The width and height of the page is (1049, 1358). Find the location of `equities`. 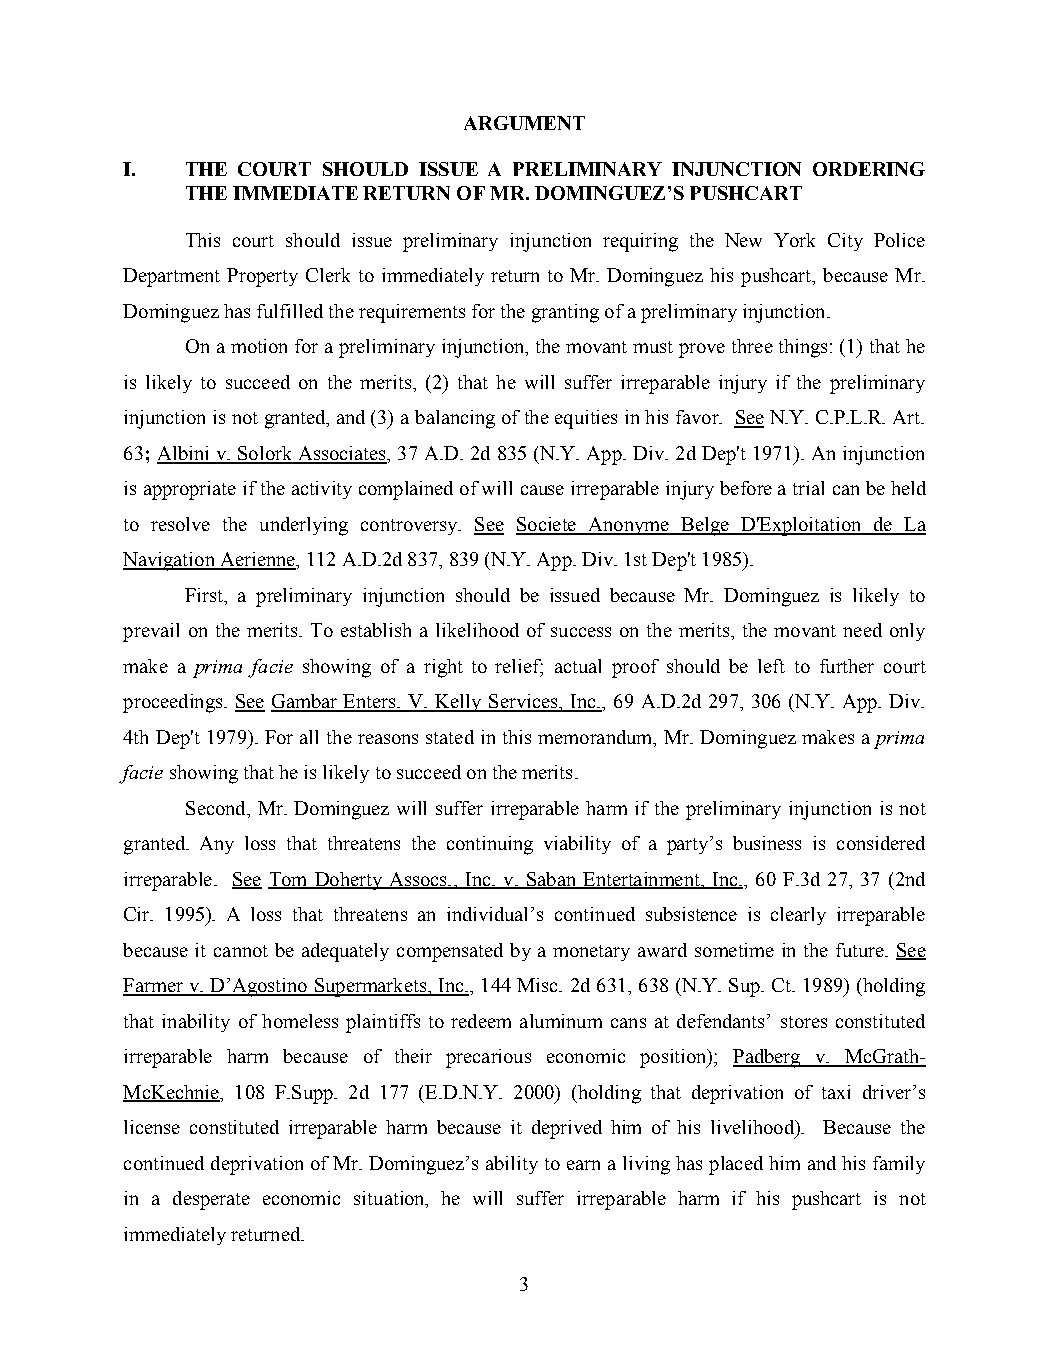

equities is located at coordinates (586, 419).
